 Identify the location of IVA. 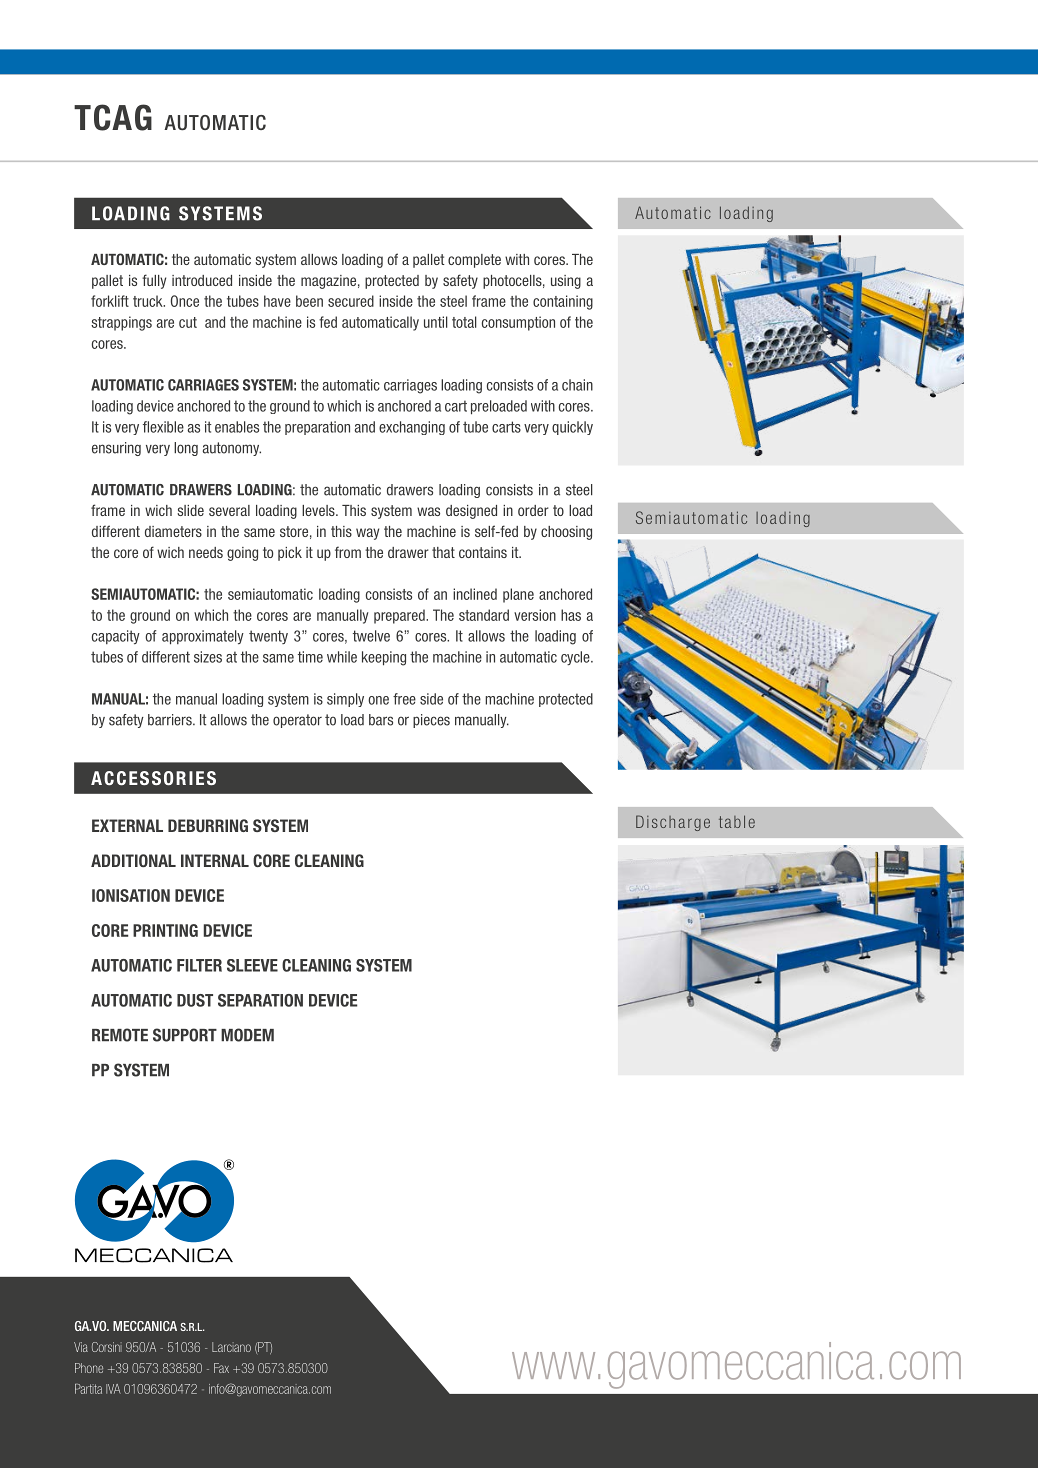
(113, 1389).
